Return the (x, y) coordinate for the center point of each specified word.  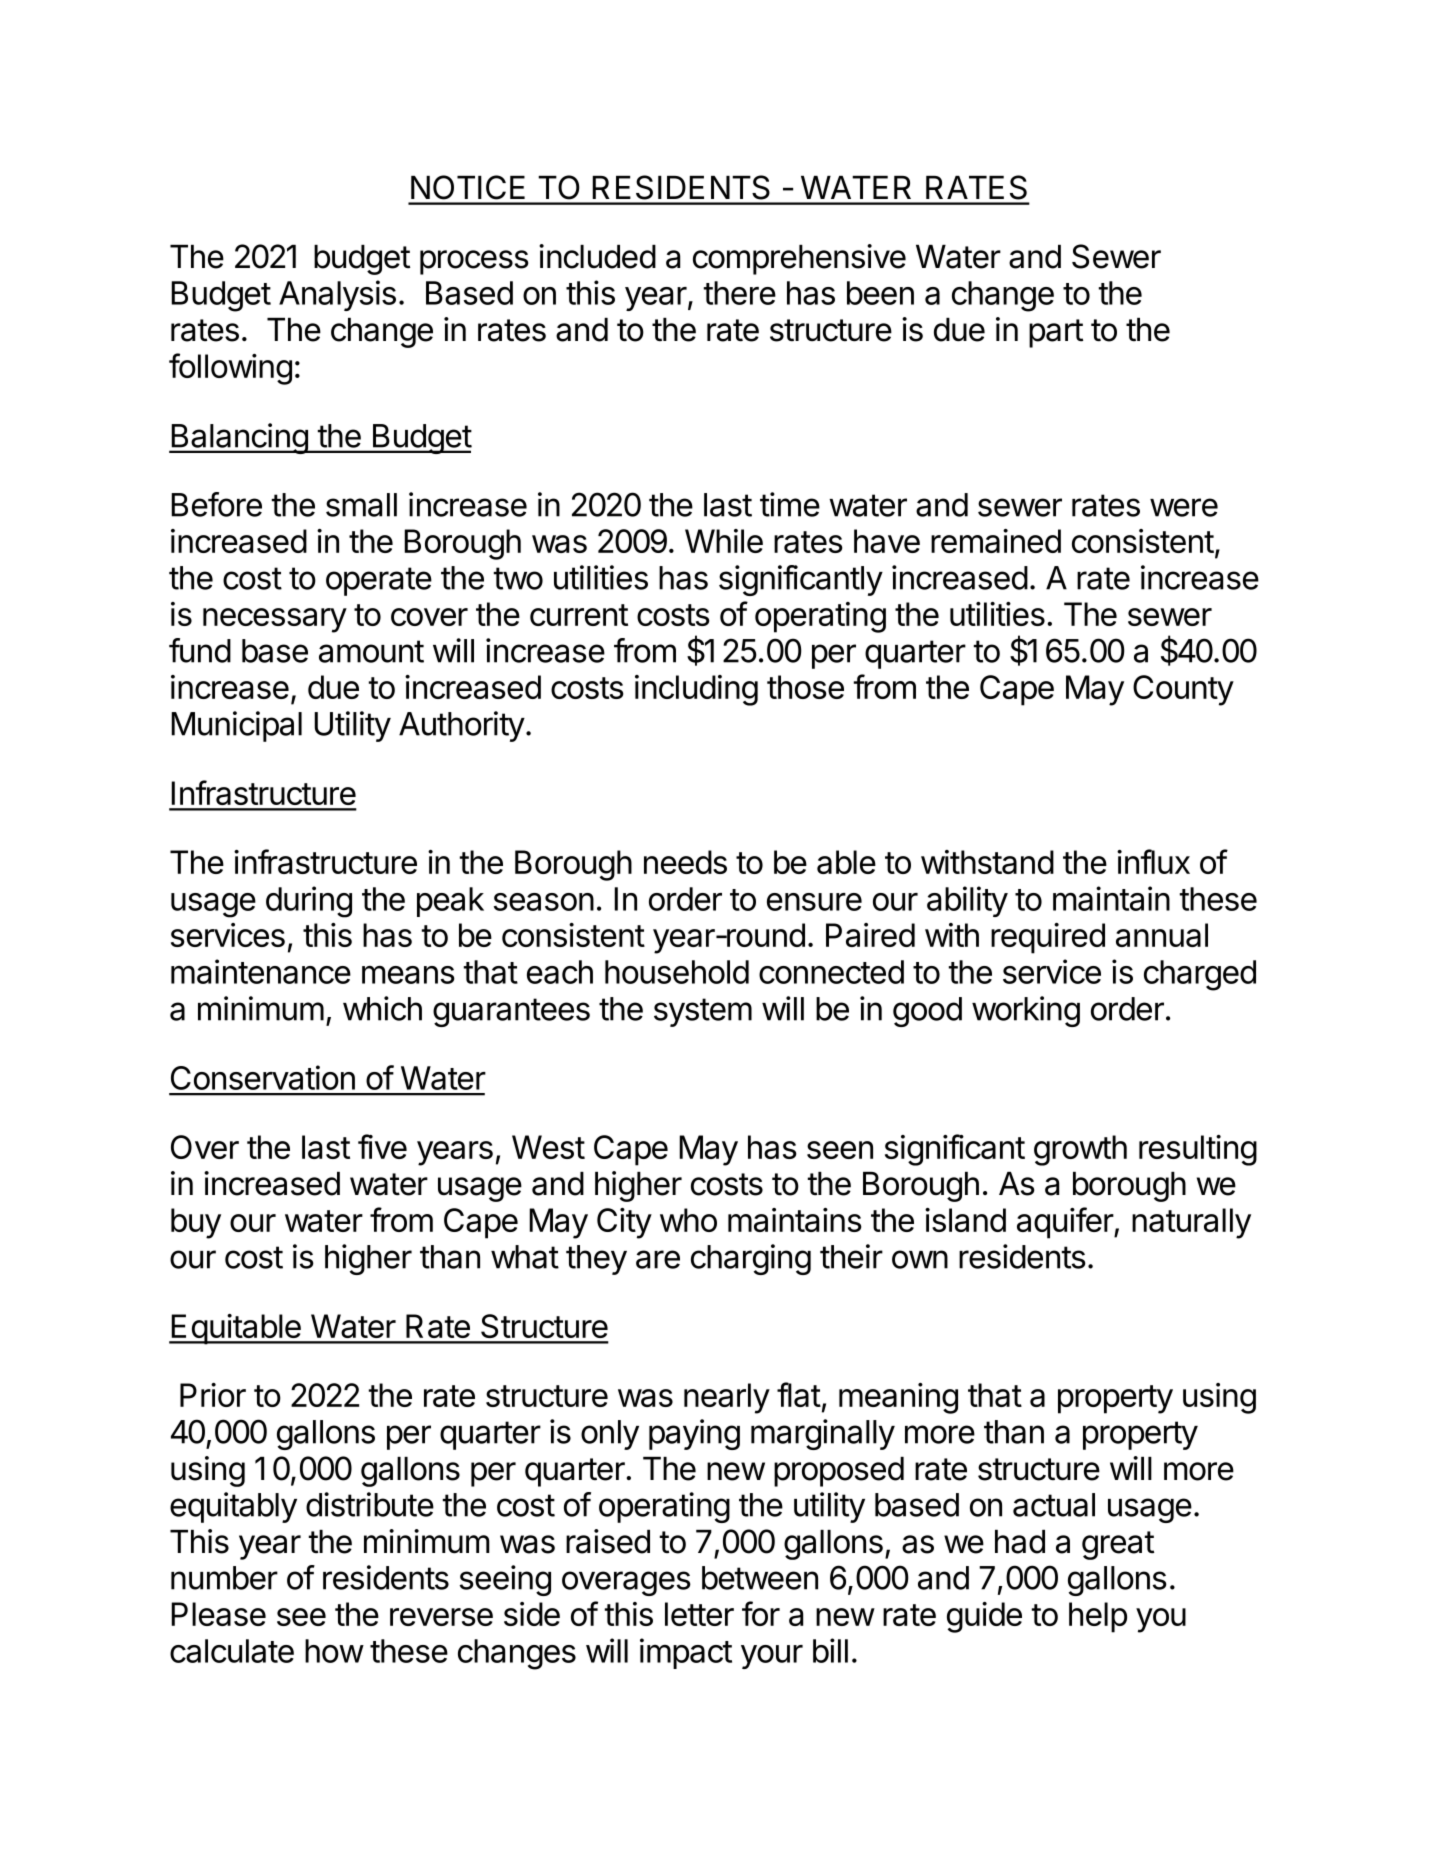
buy (196, 1223)
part (1056, 333)
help (1098, 1617)
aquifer (1066, 1223)
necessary (275, 620)
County (1183, 690)
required (1048, 938)
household (677, 972)
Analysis (337, 295)
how (334, 1651)
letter (699, 1614)
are (658, 1259)
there (739, 293)
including (696, 690)
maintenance (261, 971)
